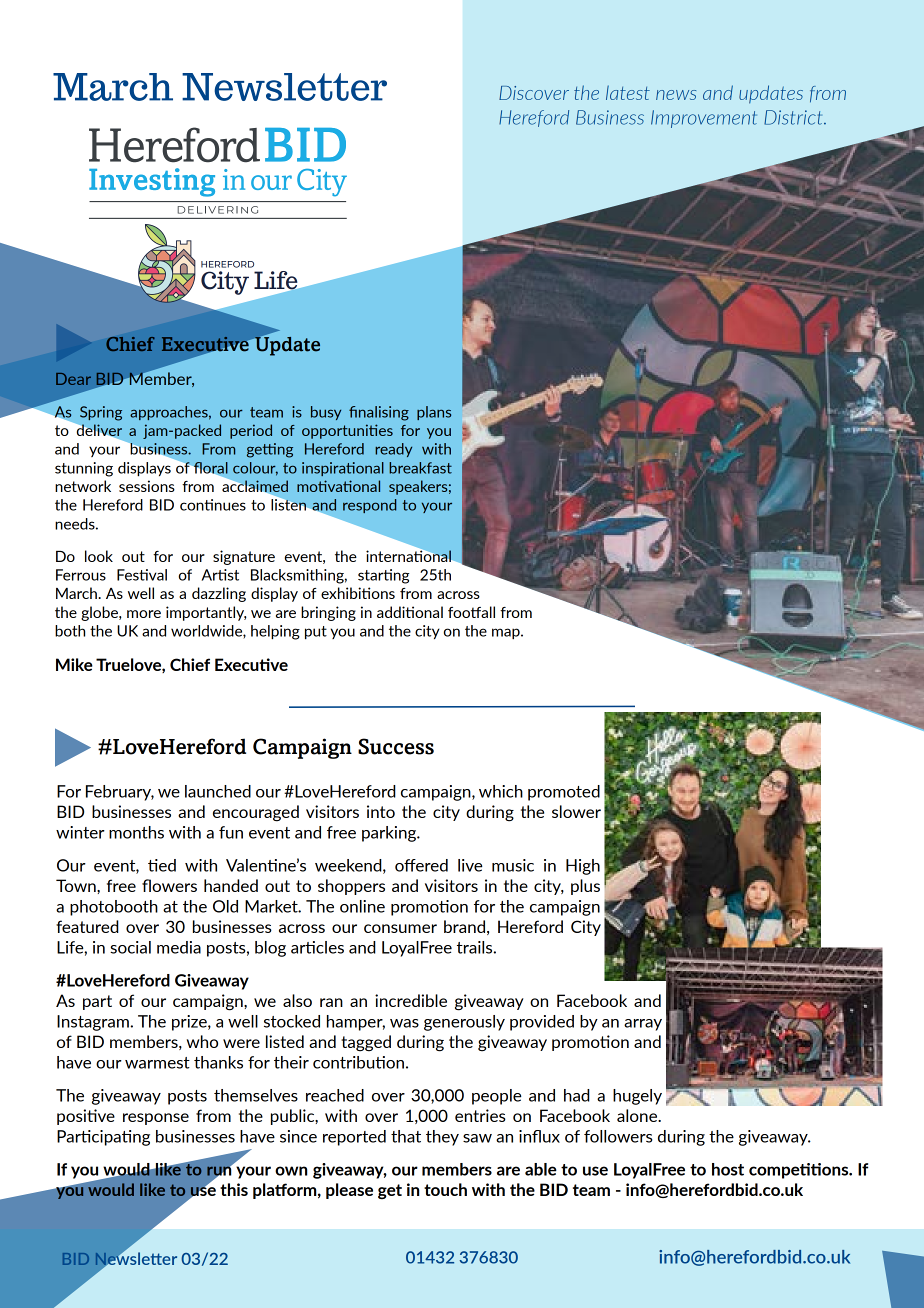 The height and width of the screenshot is (1308, 924). I want to click on February, so click(120, 793).
